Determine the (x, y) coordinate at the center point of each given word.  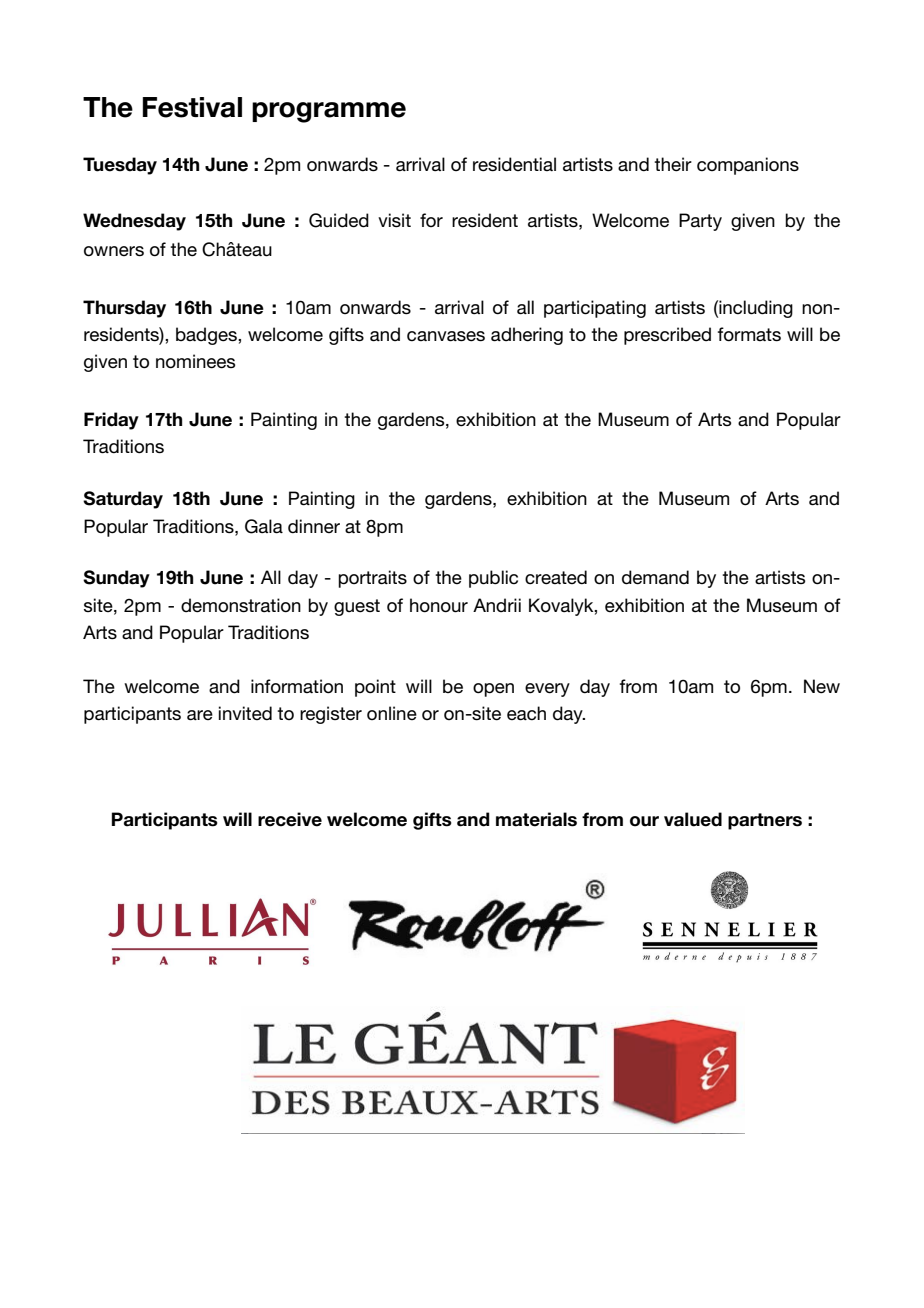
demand (655, 577)
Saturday (123, 500)
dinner (314, 526)
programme (329, 112)
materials (536, 819)
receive (290, 819)
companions (748, 166)
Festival (192, 107)
